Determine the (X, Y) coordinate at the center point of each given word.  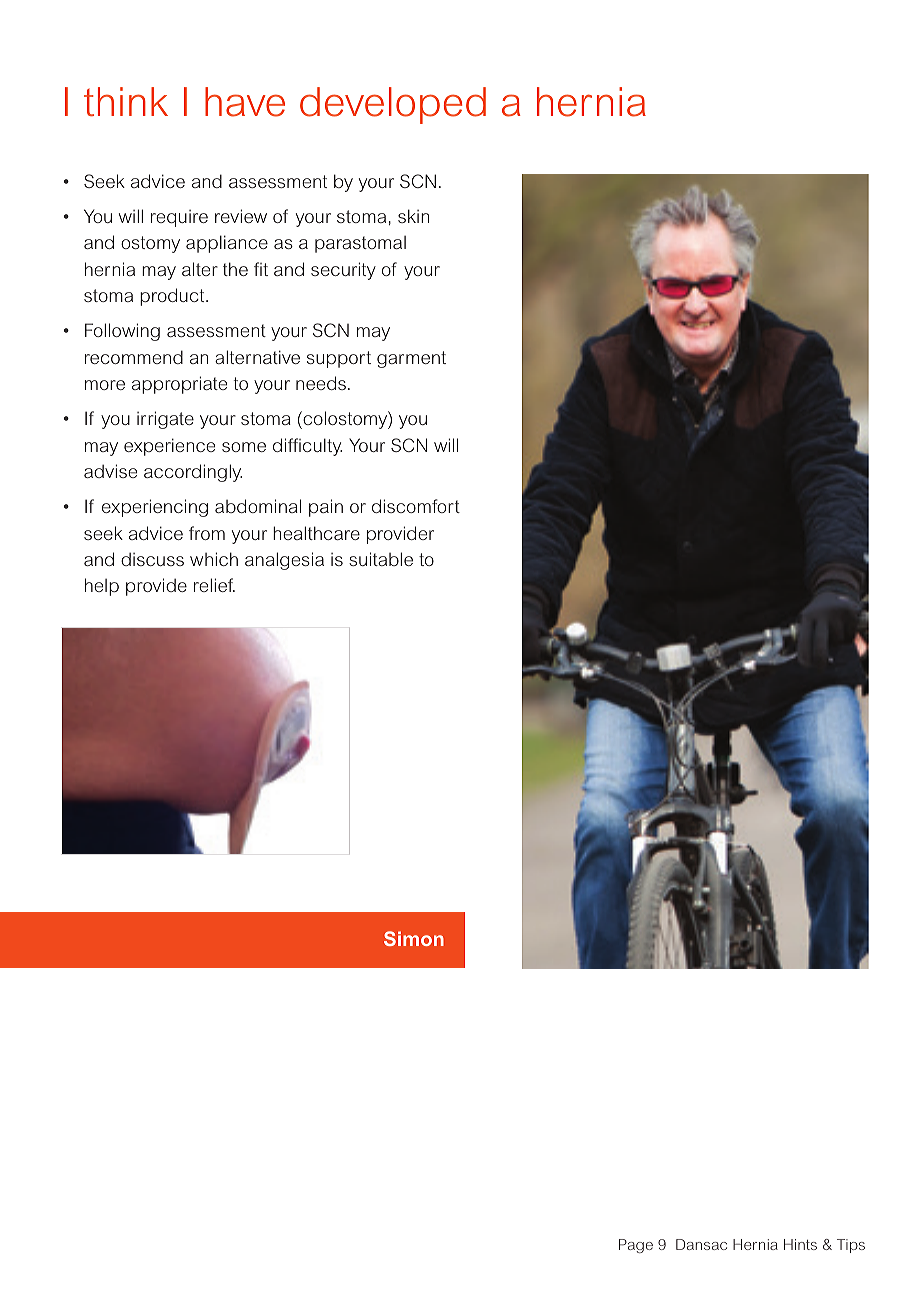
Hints (800, 1244)
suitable (381, 559)
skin (413, 216)
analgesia (284, 561)
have (245, 102)
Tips (851, 1246)
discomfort (416, 506)
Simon (414, 938)
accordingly (193, 473)
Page (636, 1246)
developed (393, 105)
